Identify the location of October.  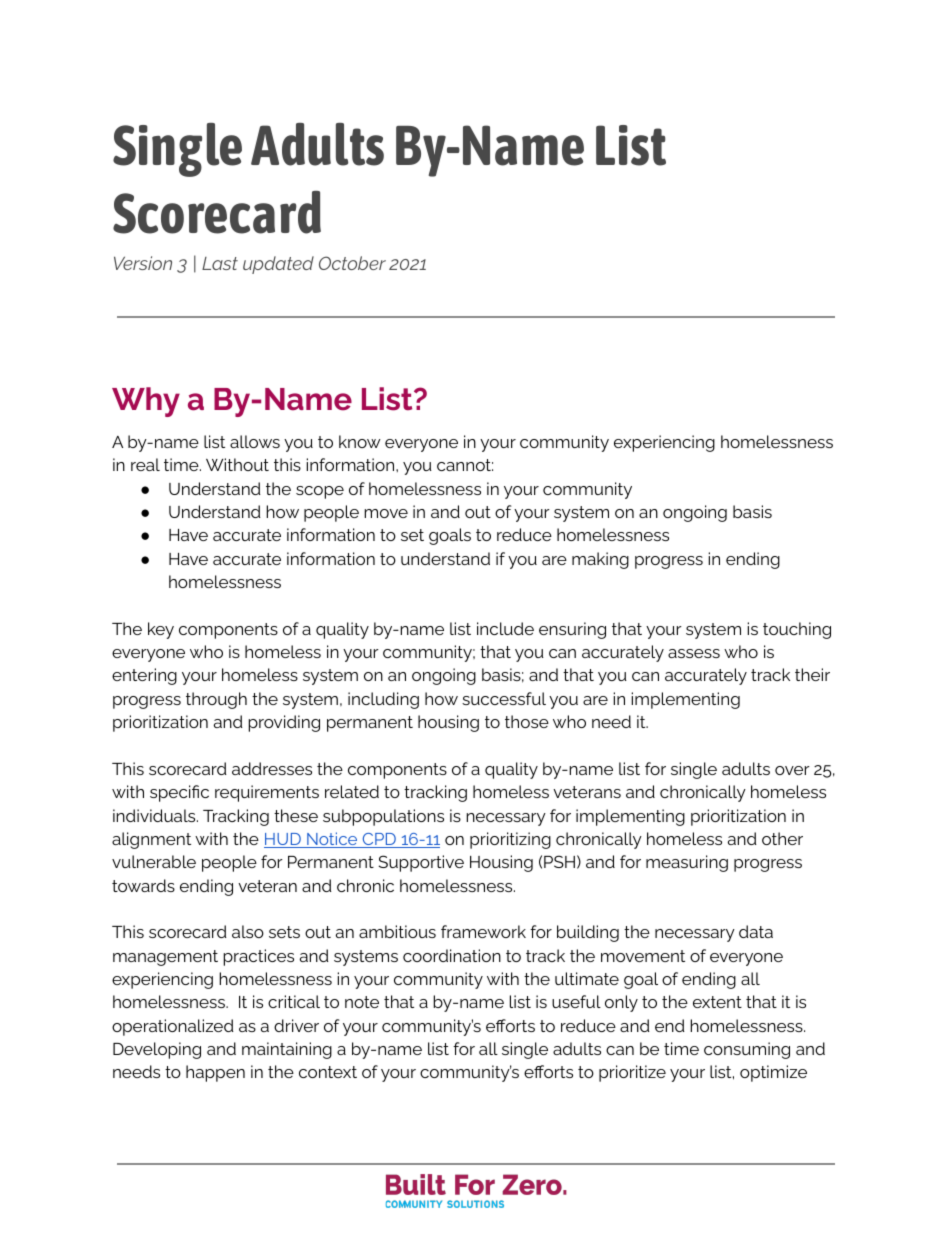
(352, 263).
